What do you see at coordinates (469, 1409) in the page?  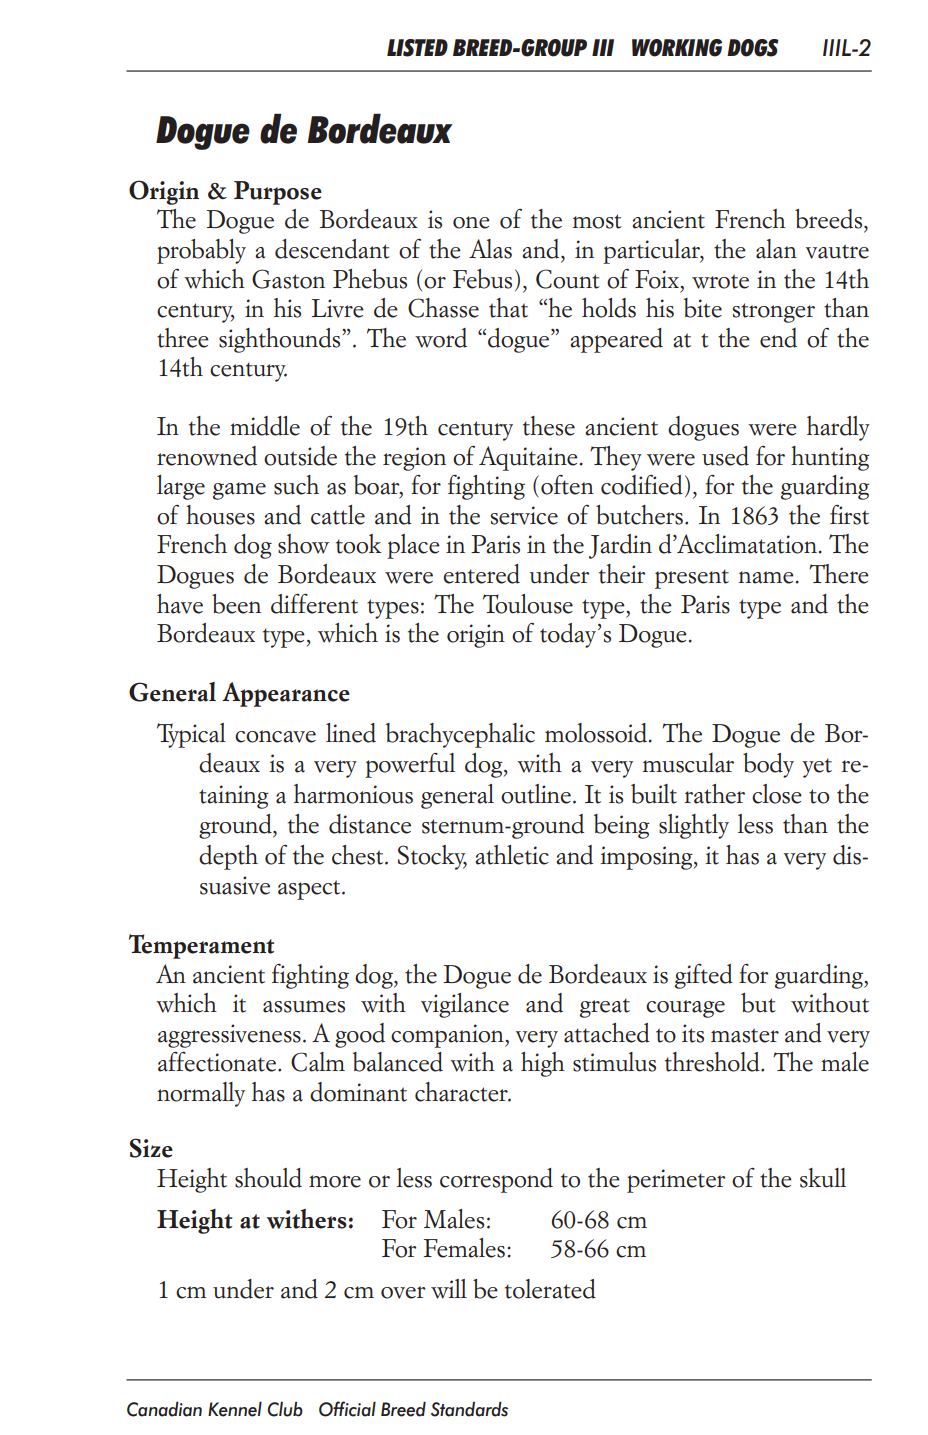 I see `Standards` at bounding box center [469, 1409].
